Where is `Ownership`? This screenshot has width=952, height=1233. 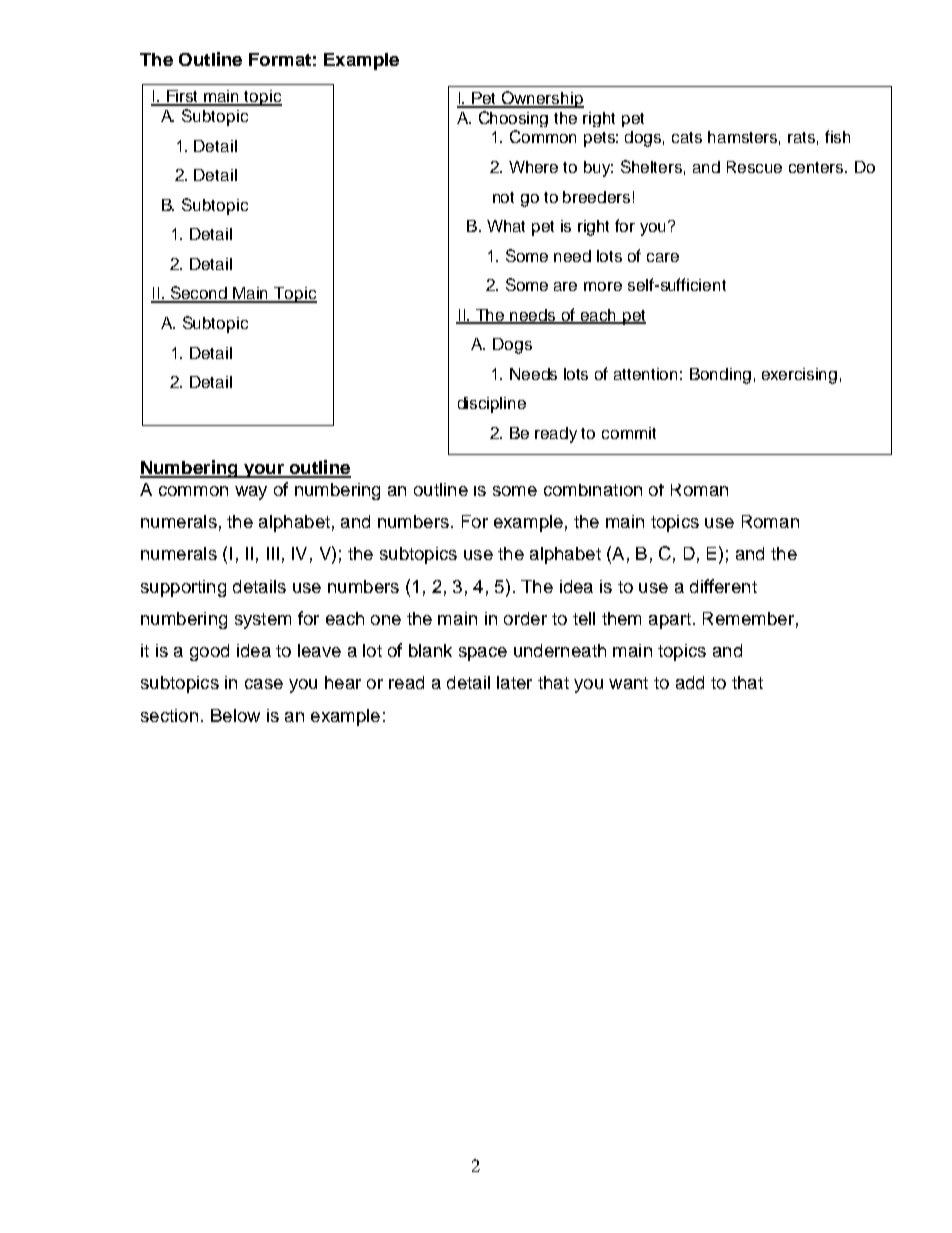
Ownership is located at coordinates (542, 99).
